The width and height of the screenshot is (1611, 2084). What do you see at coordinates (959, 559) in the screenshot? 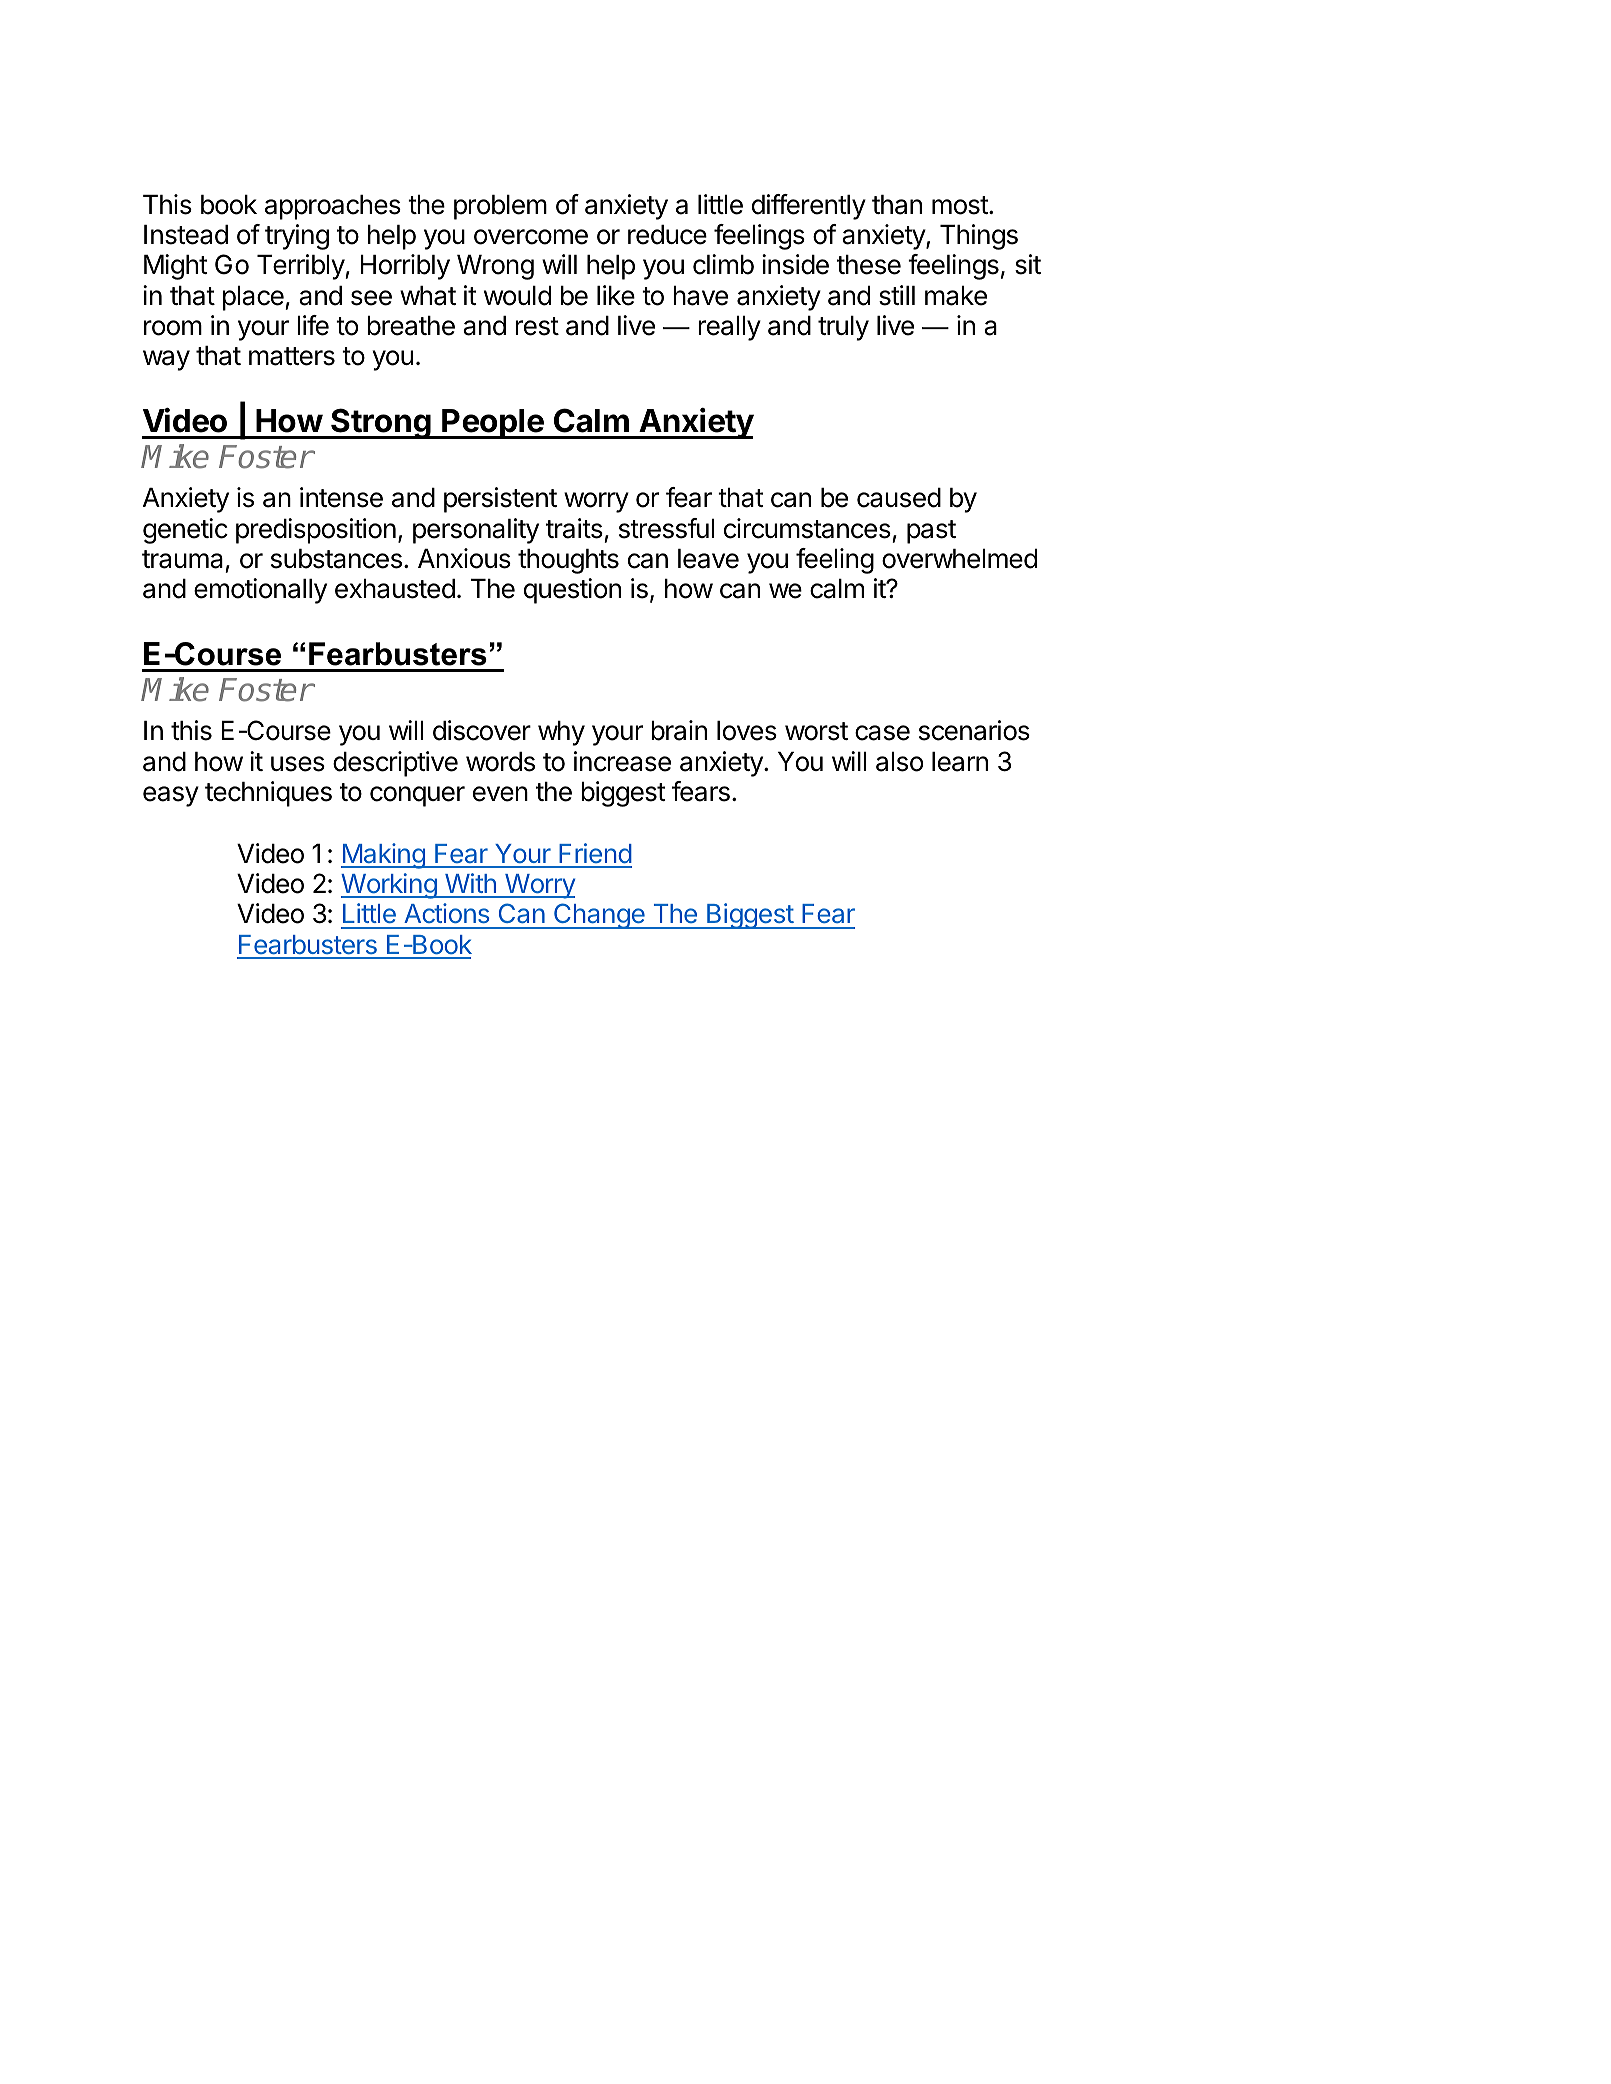
I see `overwhelmed` at bounding box center [959, 559].
